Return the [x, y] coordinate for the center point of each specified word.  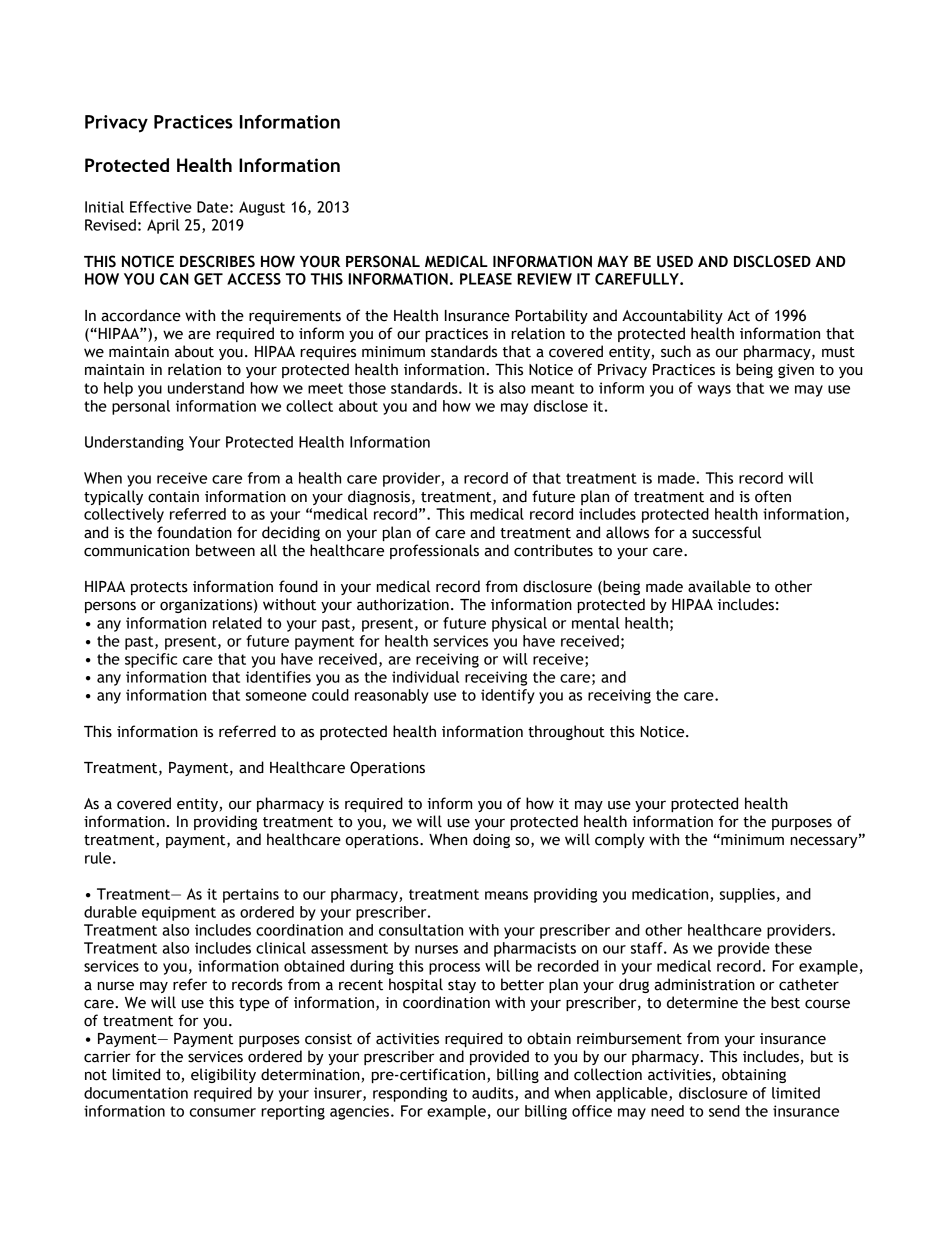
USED [675, 261]
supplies [747, 895]
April [163, 226]
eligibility [223, 1075]
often [773, 496]
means [506, 895]
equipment [179, 913]
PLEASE [486, 279]
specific [151, 660]
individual [425, 677]
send [724, 1111]
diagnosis [379, 497]
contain [173, 497]
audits [494, 1094]
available [719, 586]
